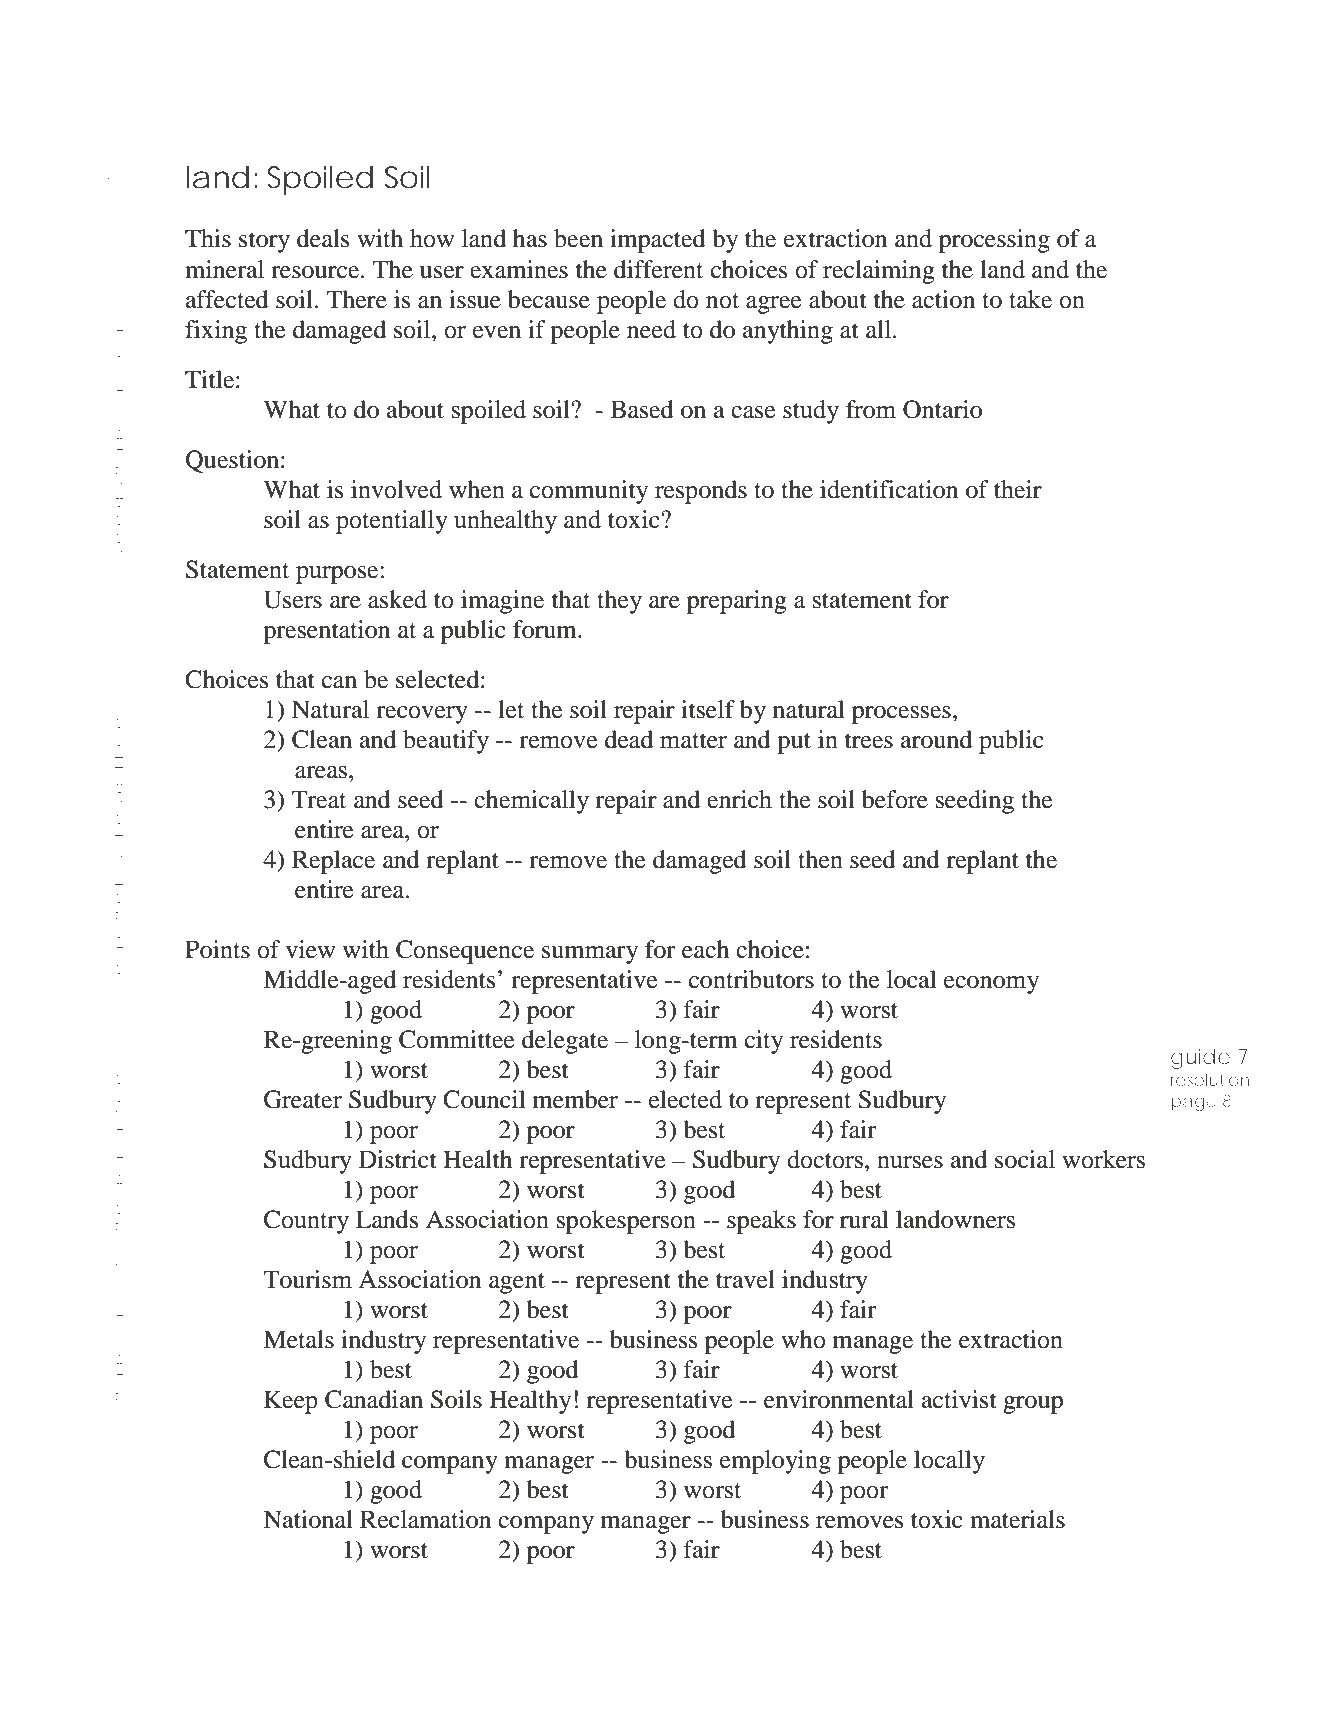  I want to click on they, so click(619, 602).
